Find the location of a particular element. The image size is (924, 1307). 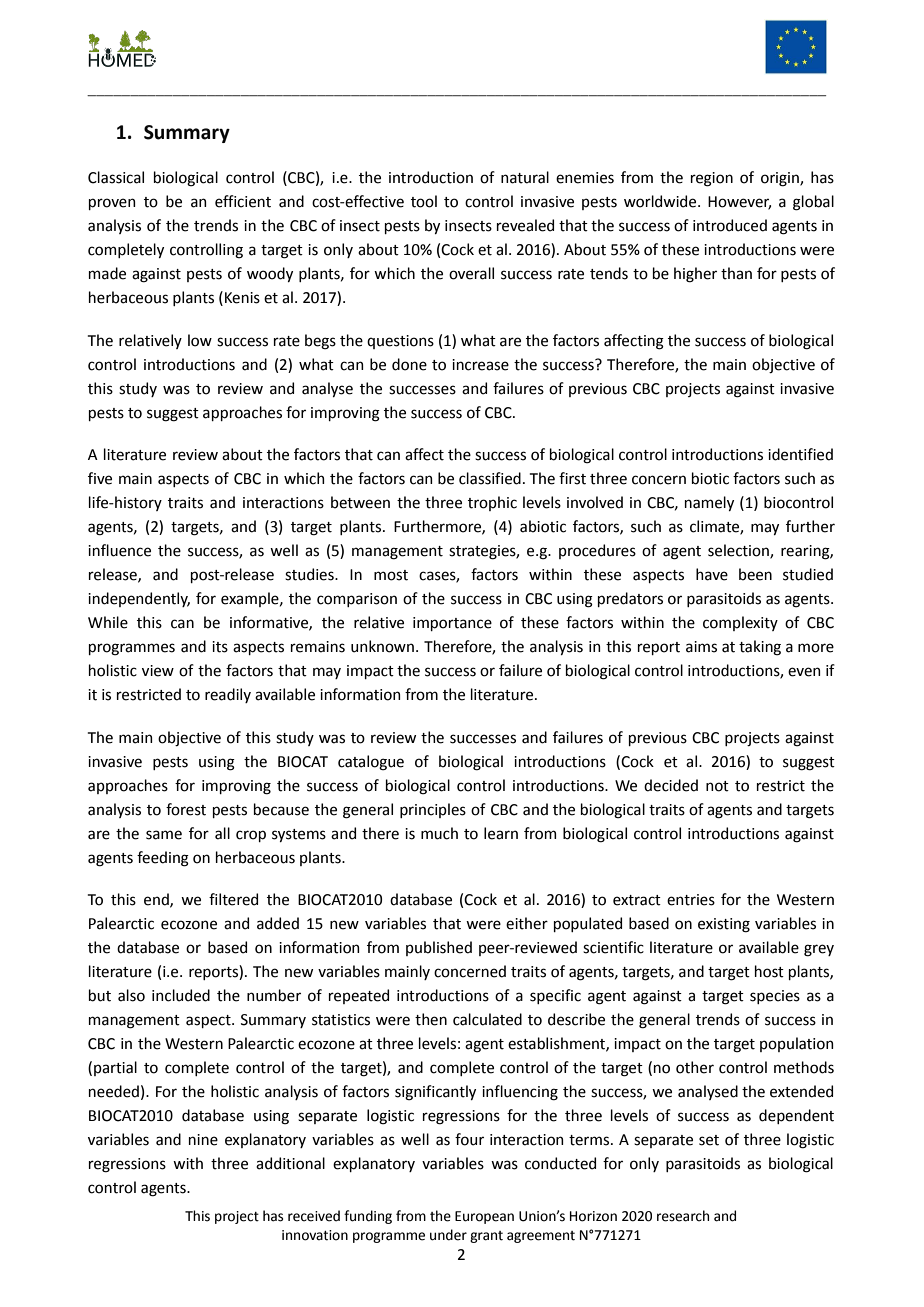

nine is located at coordinates (203, 1140).
